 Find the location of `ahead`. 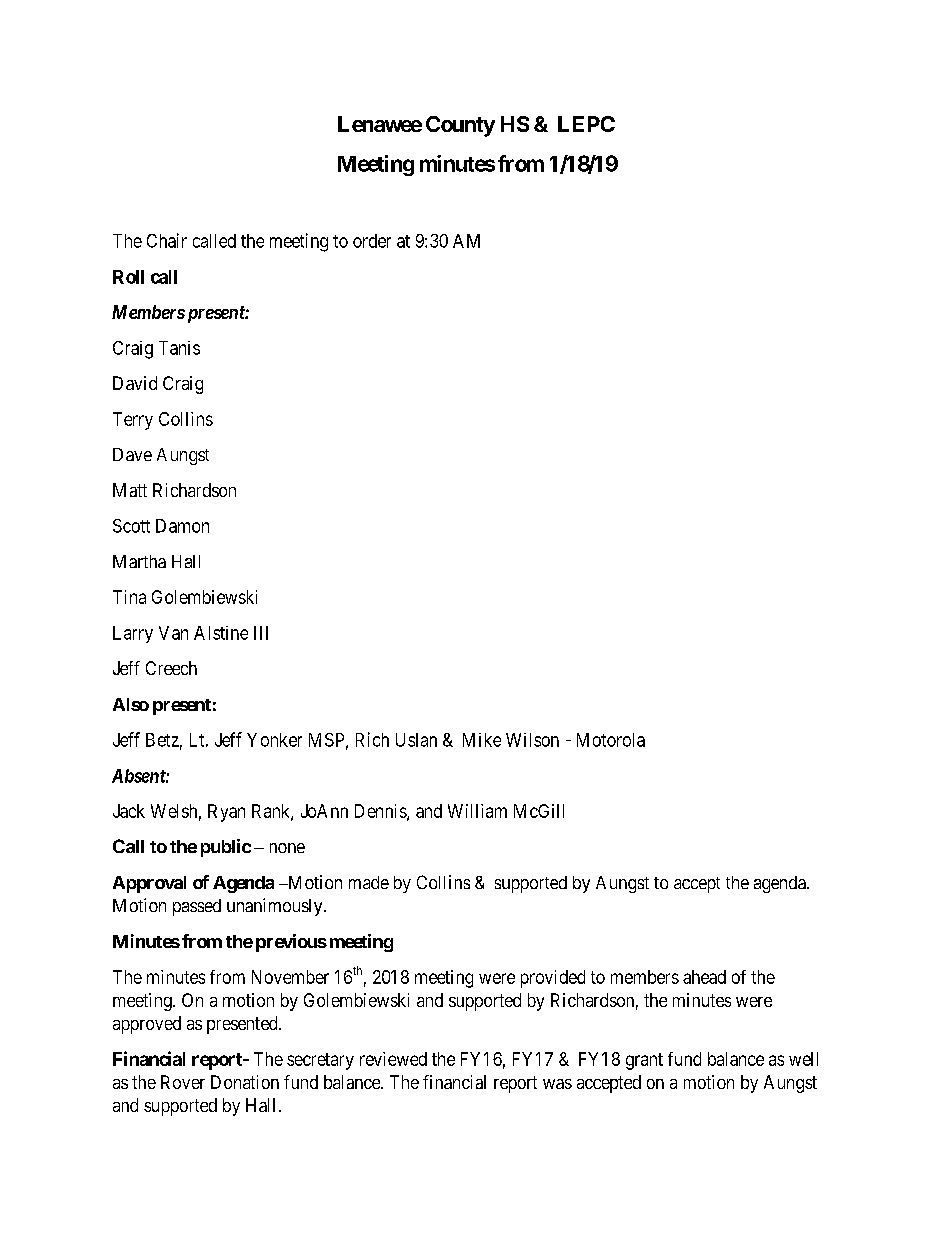

ahead is located at coordinates (704, 977).
